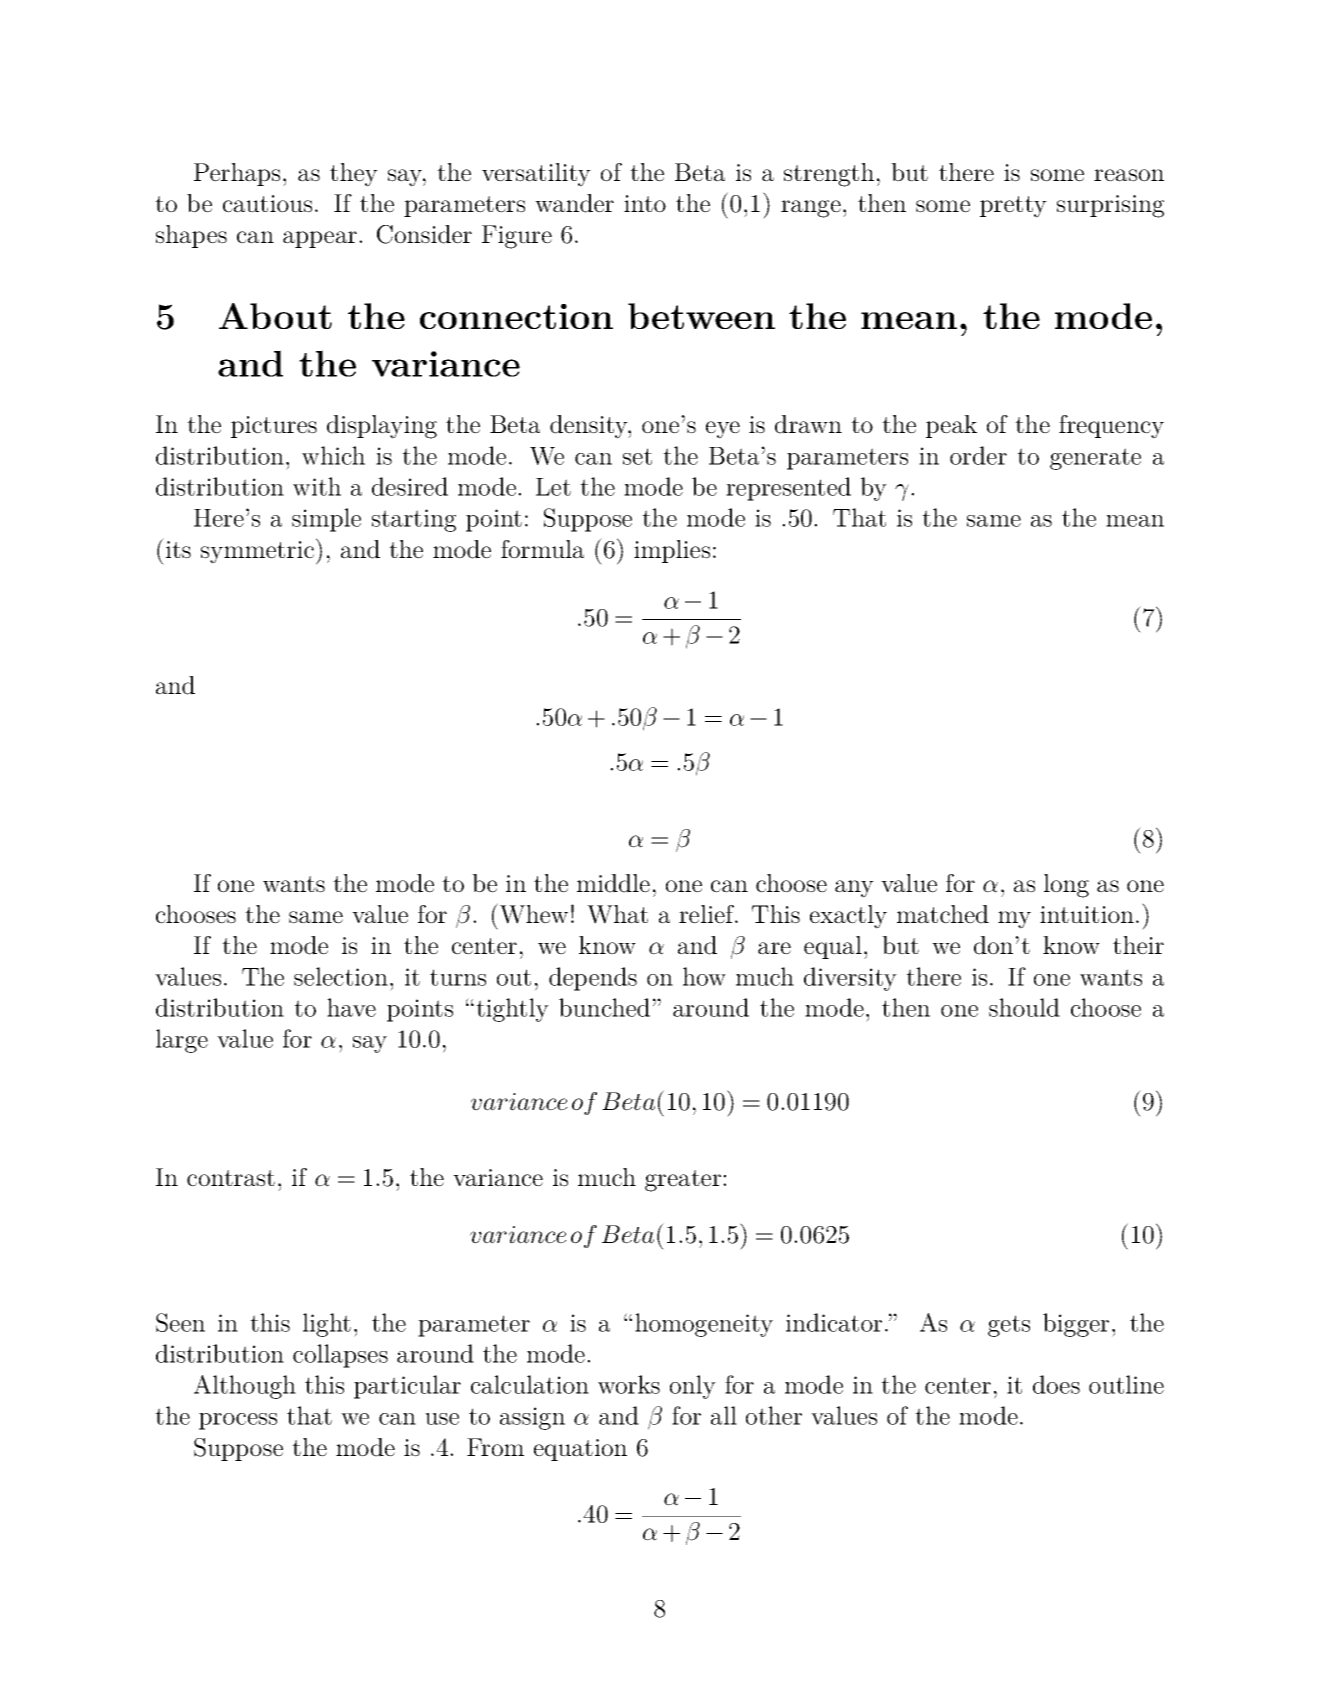 The width and height of the document is (1320, 1708). I want to click on does, so click(1056, 1384).
